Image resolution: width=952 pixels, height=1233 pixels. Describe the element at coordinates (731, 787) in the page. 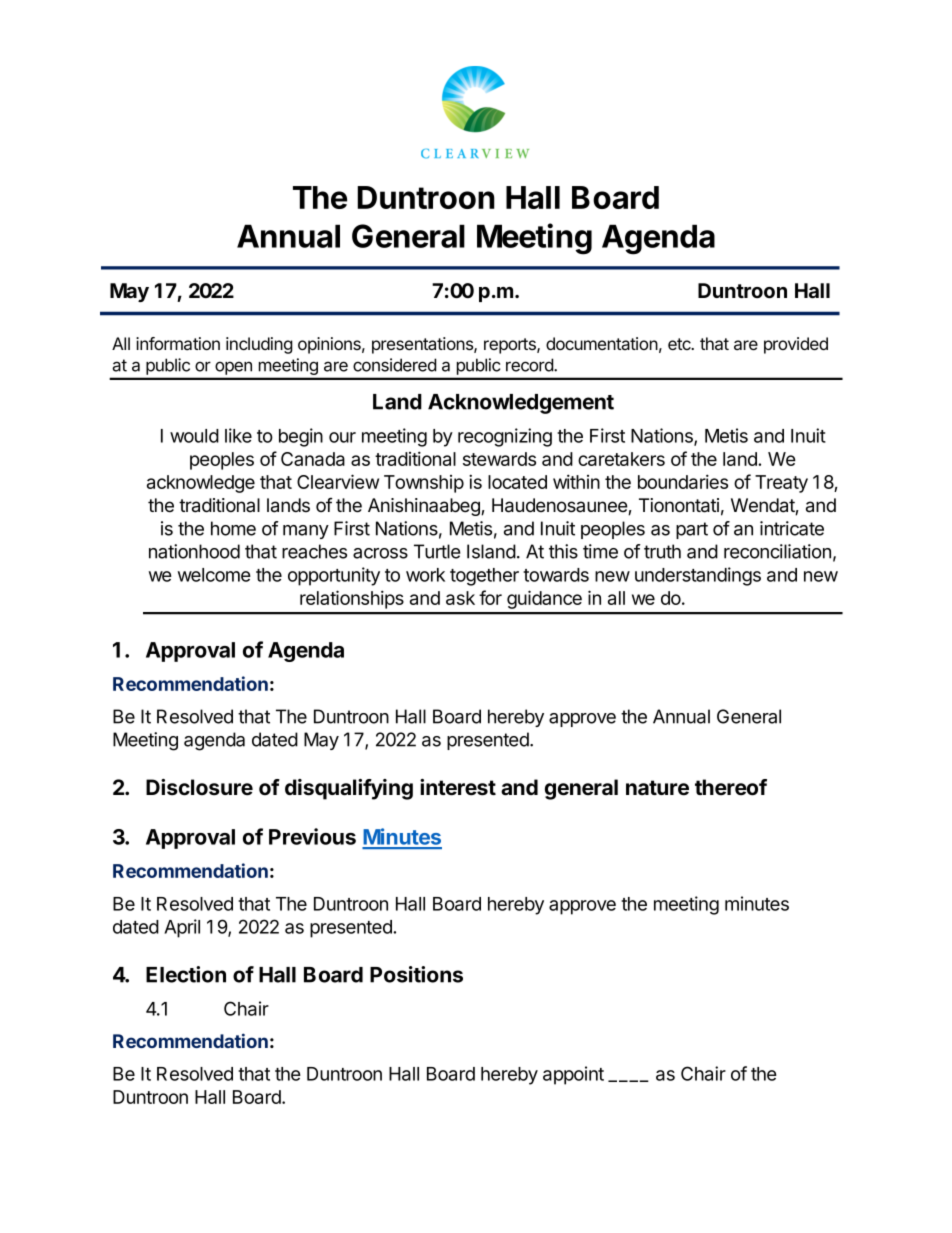

I see `thereof` at that location.
